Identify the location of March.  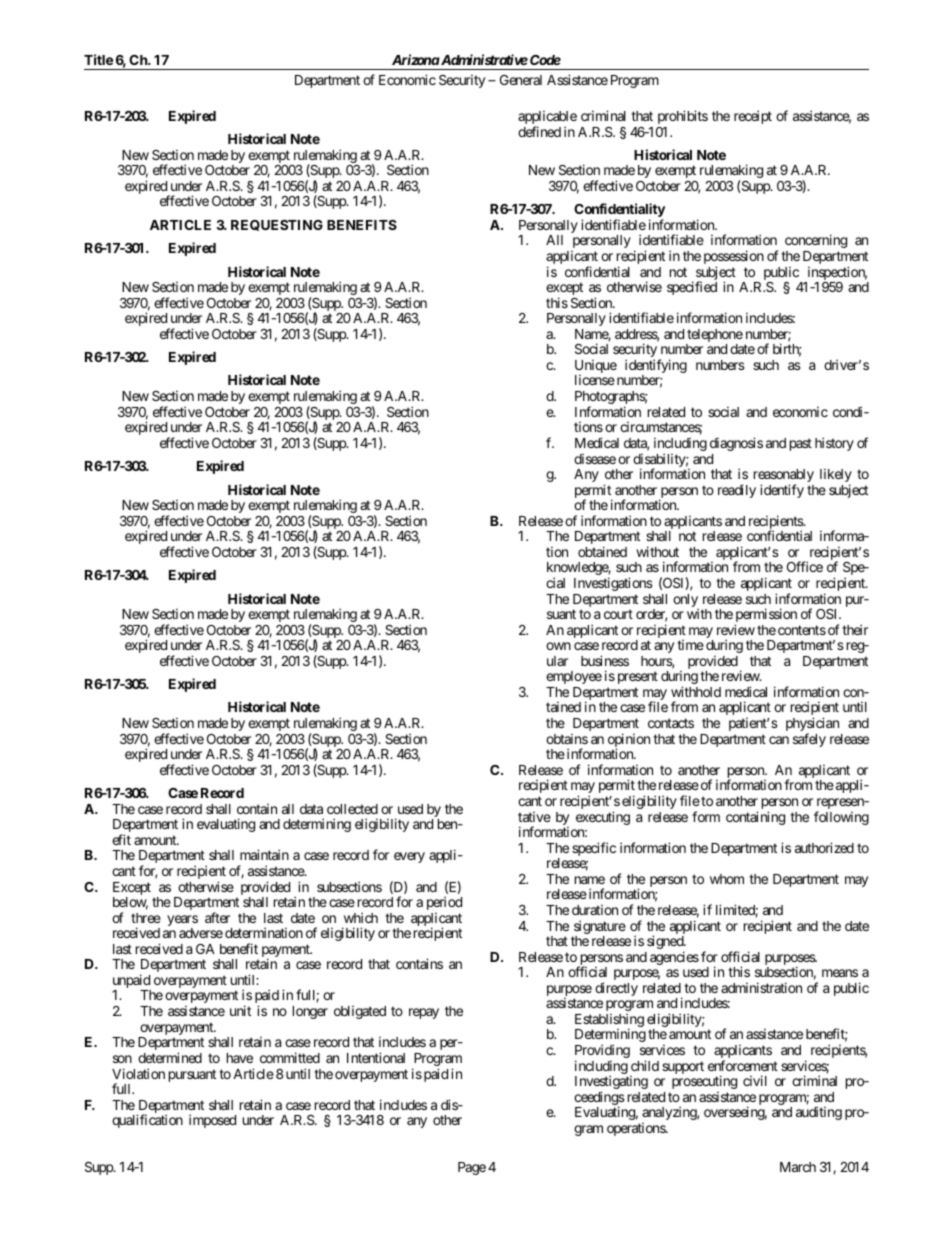
(798, 1167).
